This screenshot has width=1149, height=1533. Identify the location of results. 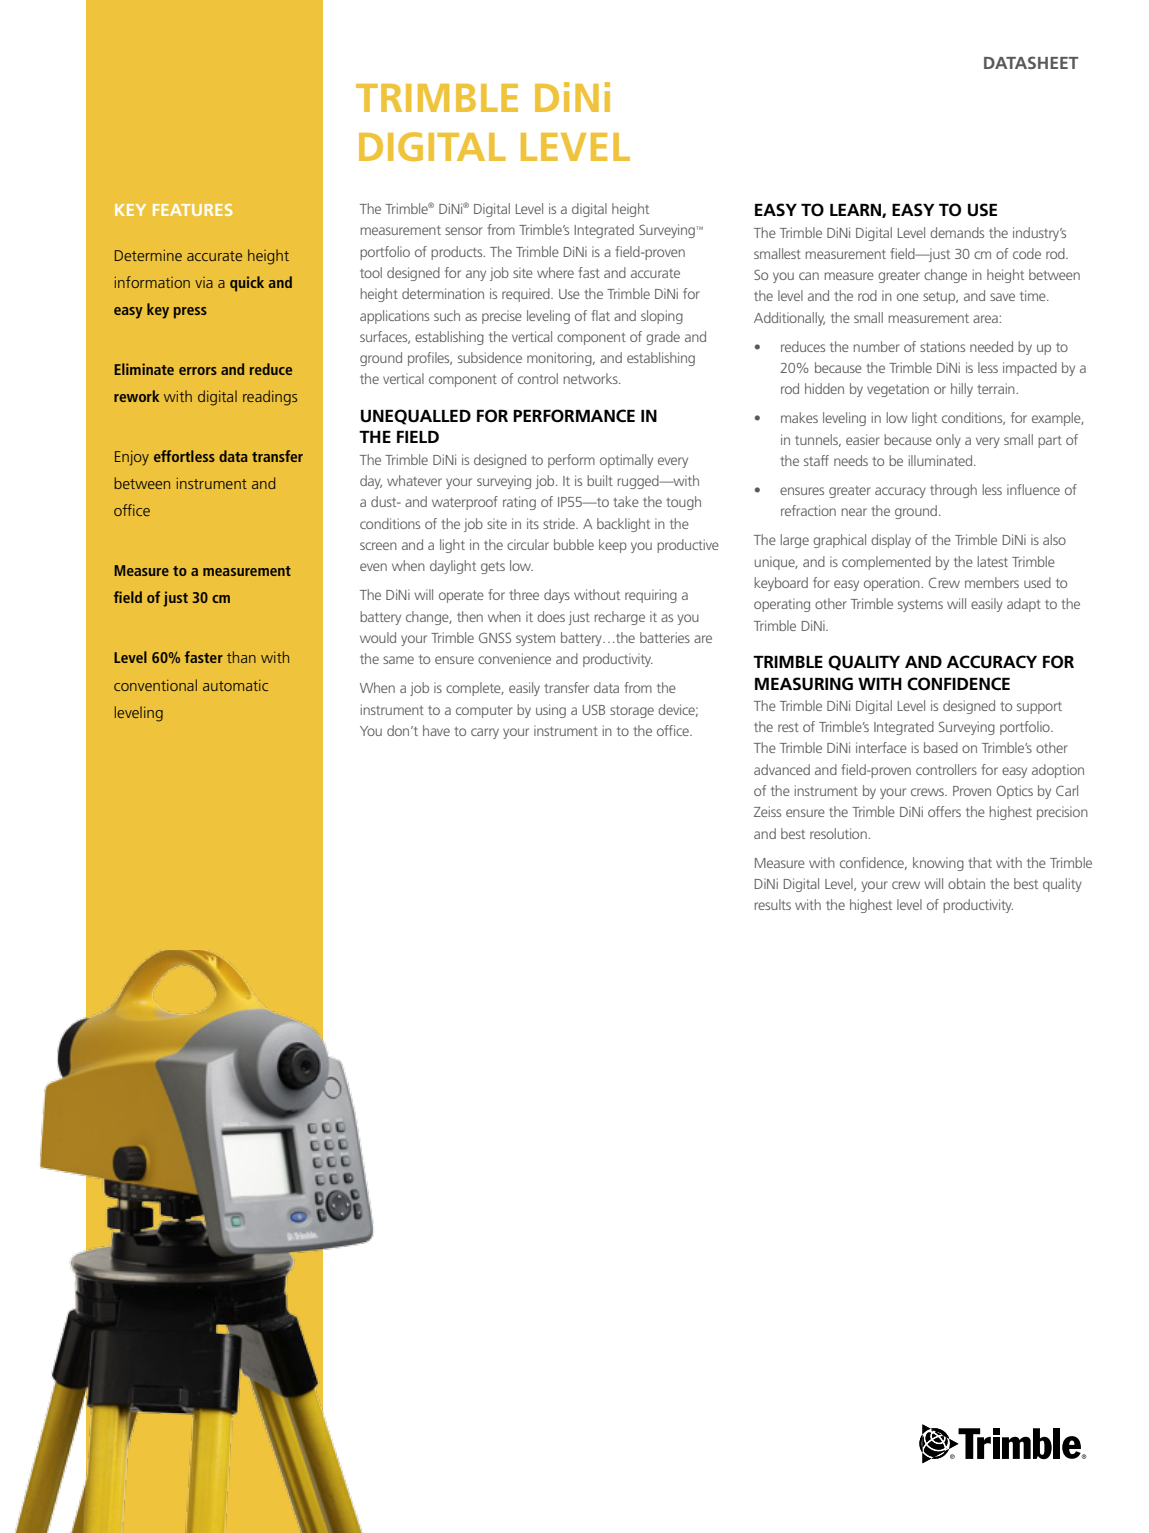
(773, 904).
